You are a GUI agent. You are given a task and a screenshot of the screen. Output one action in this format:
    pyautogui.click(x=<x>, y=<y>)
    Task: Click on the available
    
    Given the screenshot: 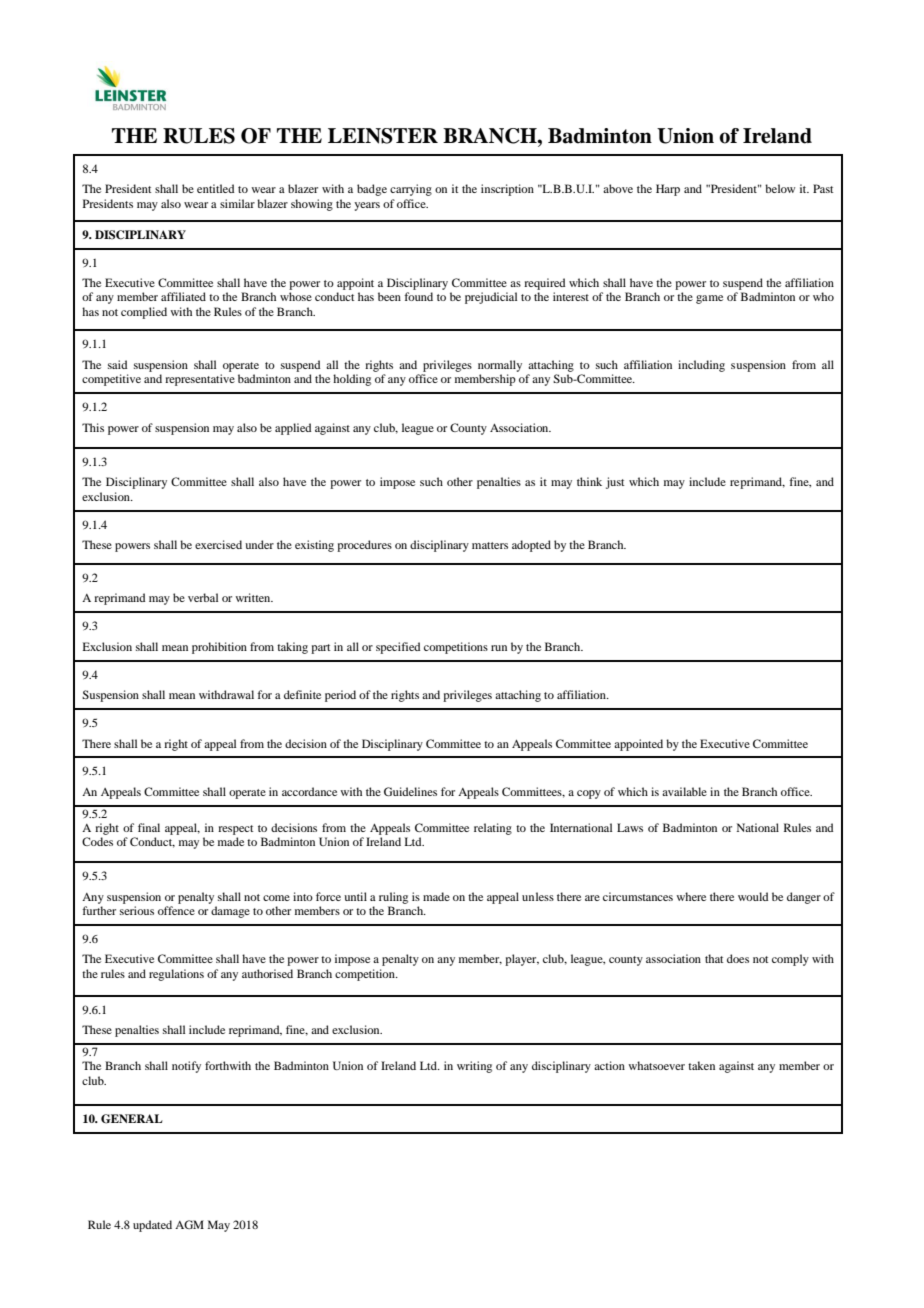 What is the action you would take?
    pyautogui.click(x=684, y=791)
